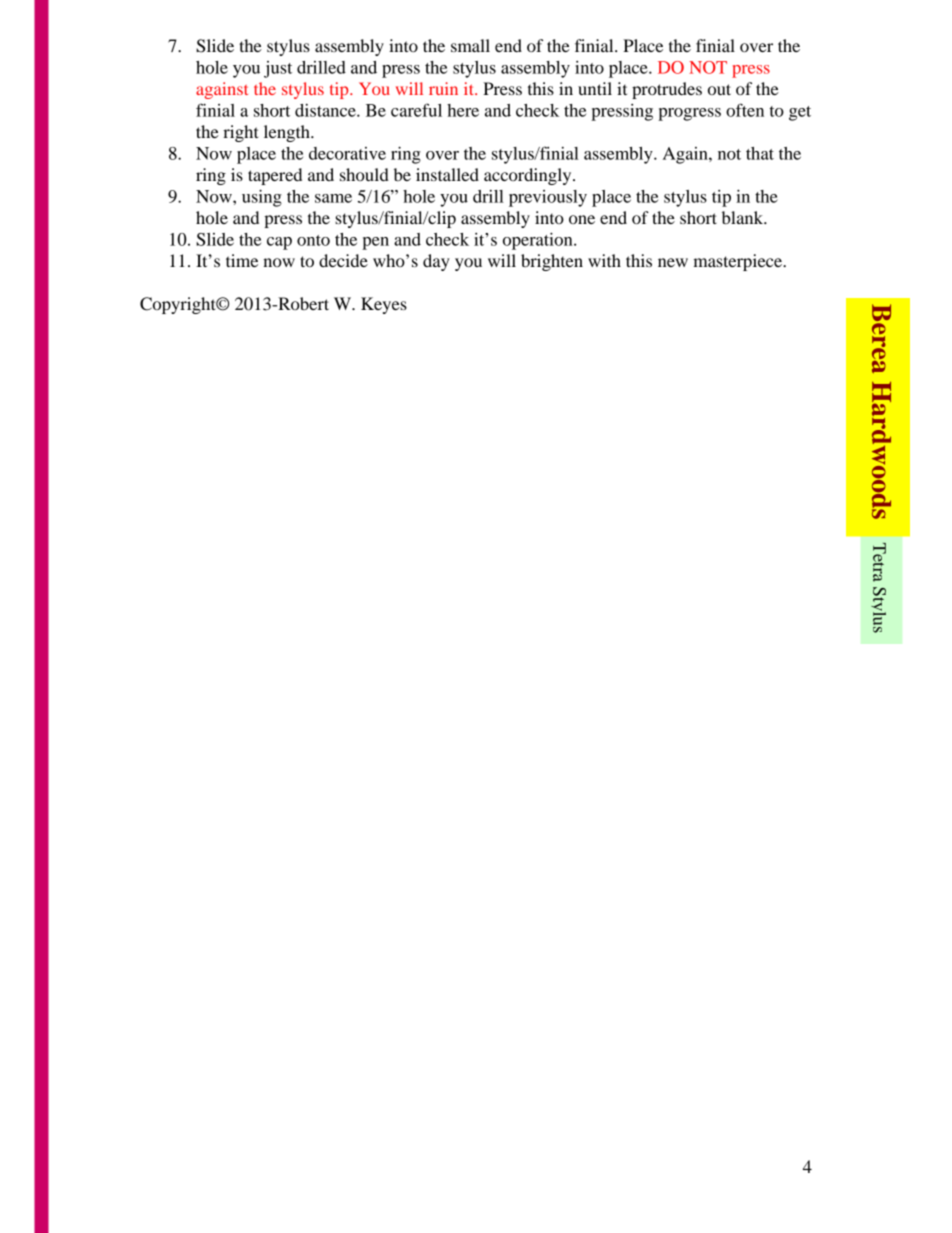 This screenshot has width=952, height=1233. What do you see at coordinates (384, 305) in the screenshot?
I see `Keyes` at bounding box center [384, 305].
